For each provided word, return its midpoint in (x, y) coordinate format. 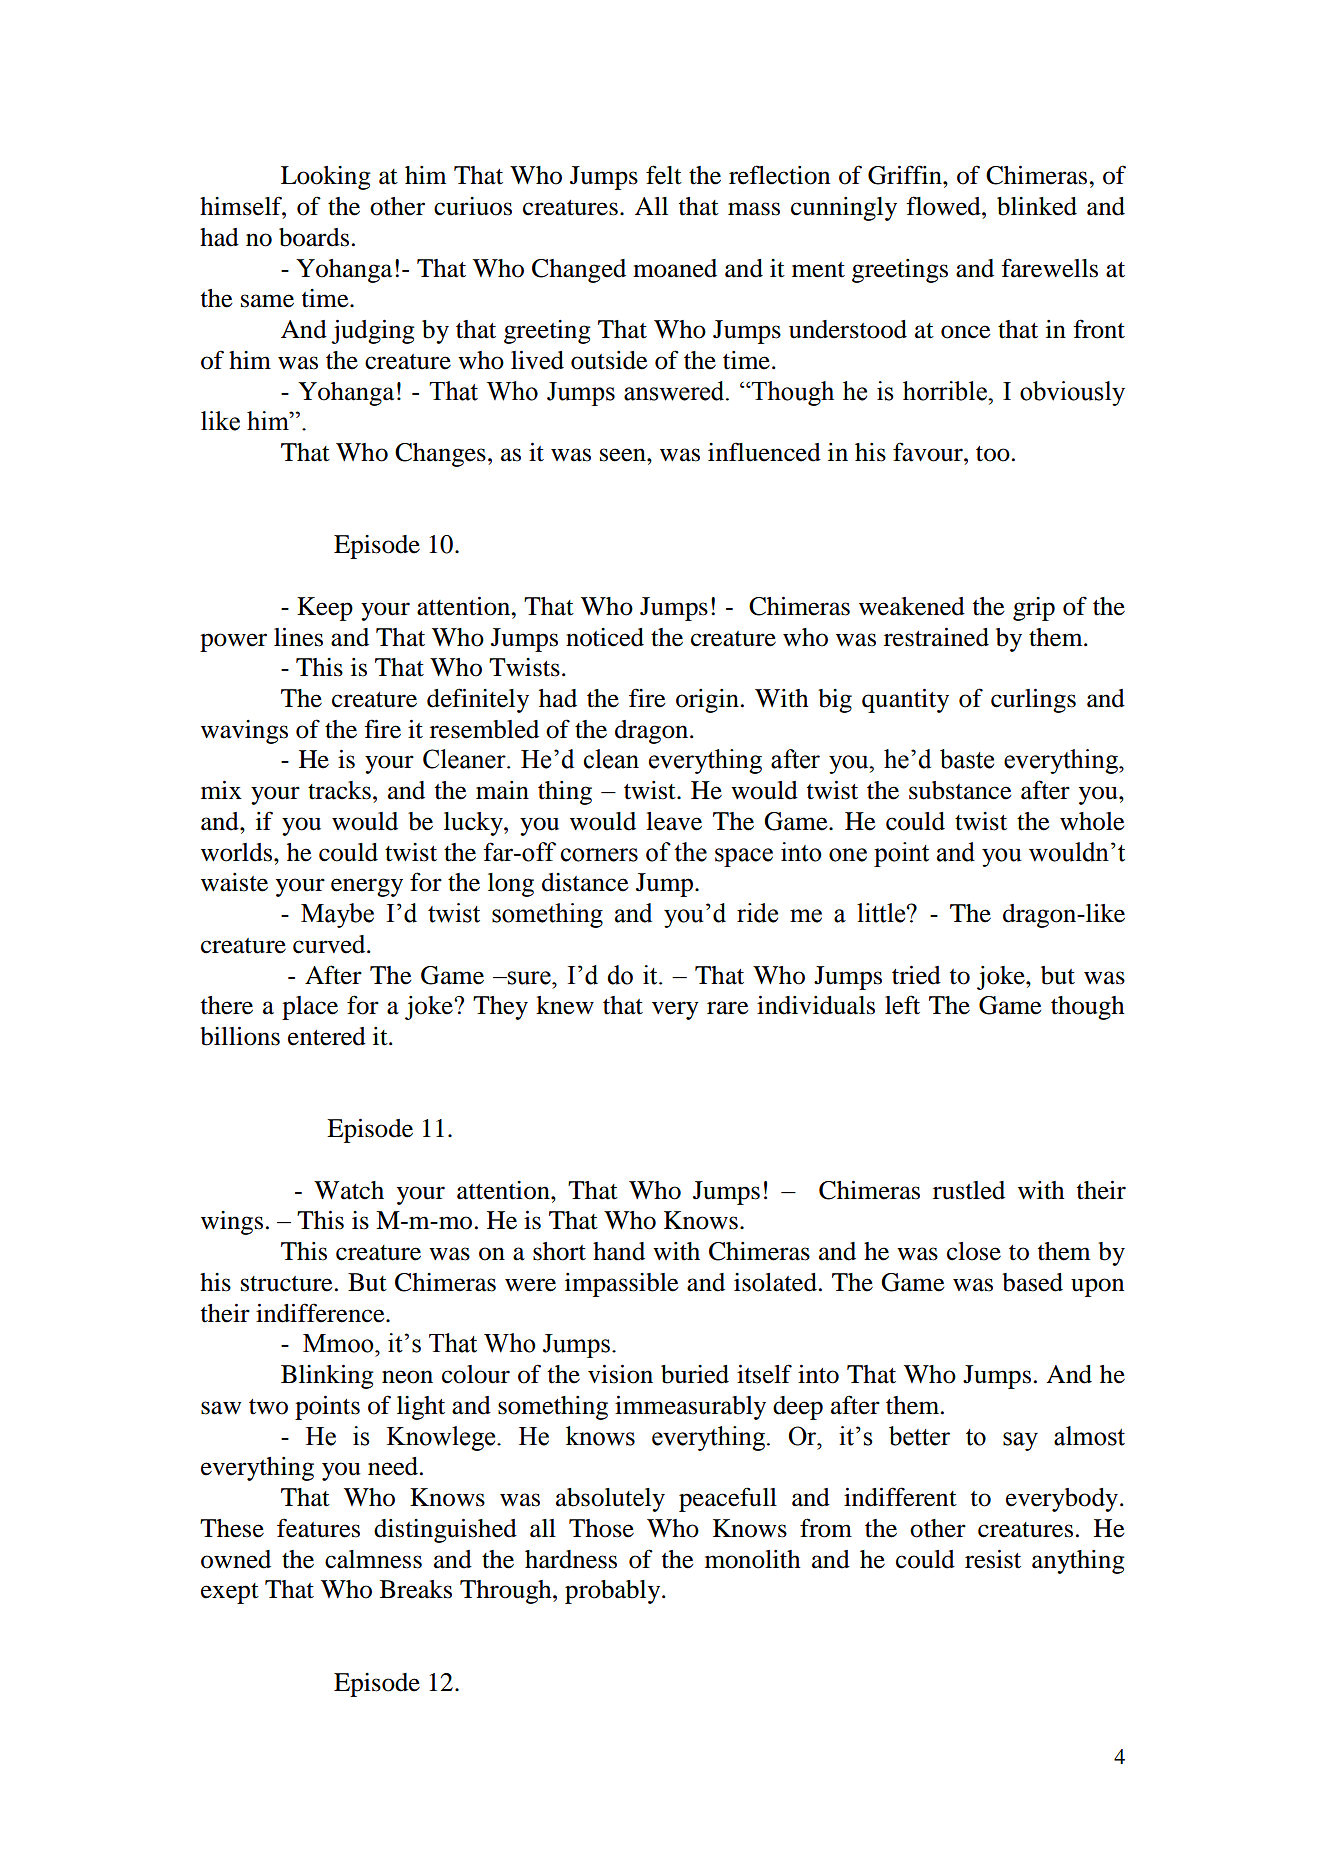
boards (314, 237)
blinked (1037, 206)
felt (664, 175)
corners (599, 855)
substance (960, 790)
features (318, 1528)
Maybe (337, 915)
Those (601, 1528)
